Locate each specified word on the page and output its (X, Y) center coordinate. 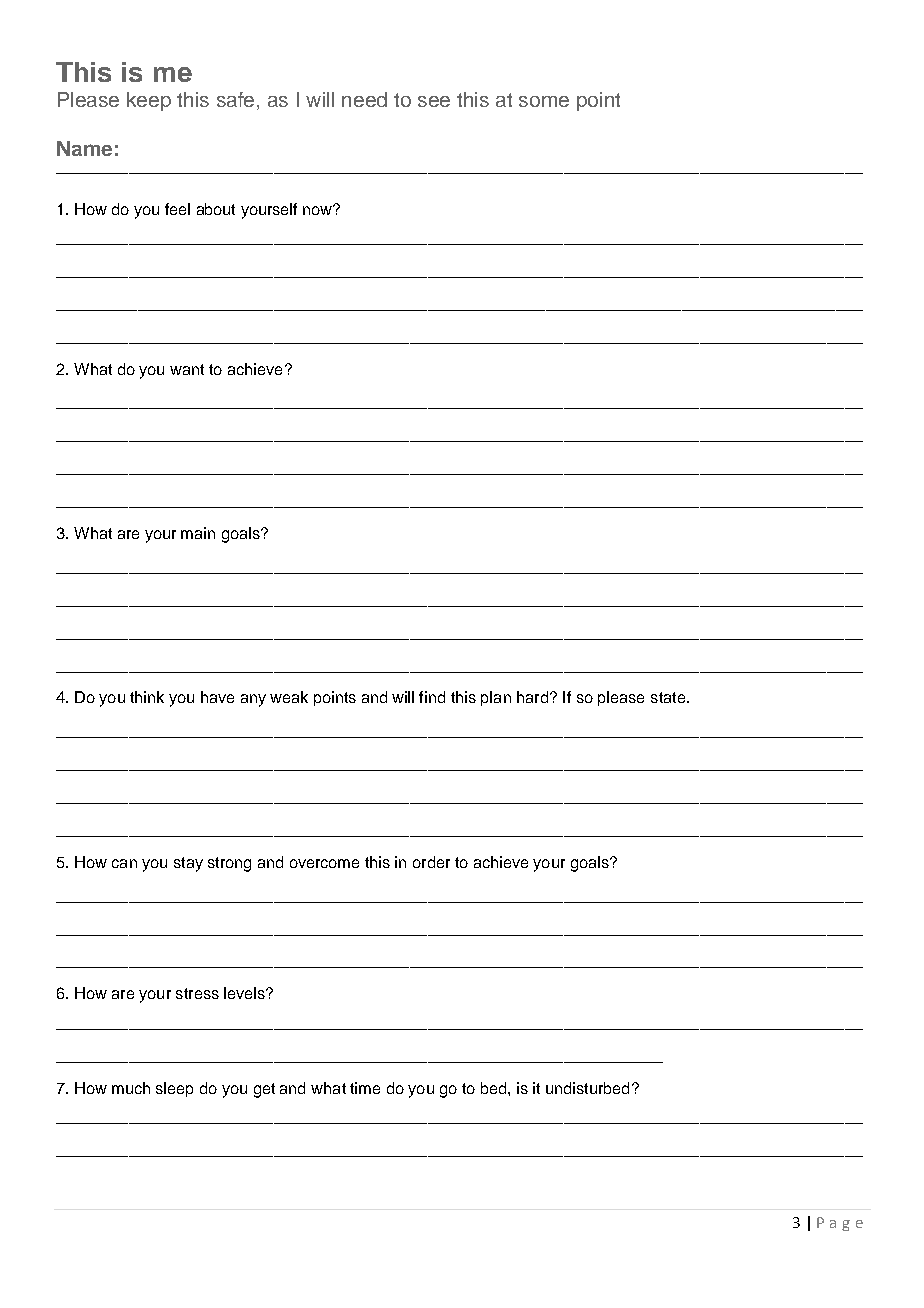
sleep (174, 1089)
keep (149, 101)
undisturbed (587, 1088)
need (364, 99)
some (544, 101)
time (365, 1088)
